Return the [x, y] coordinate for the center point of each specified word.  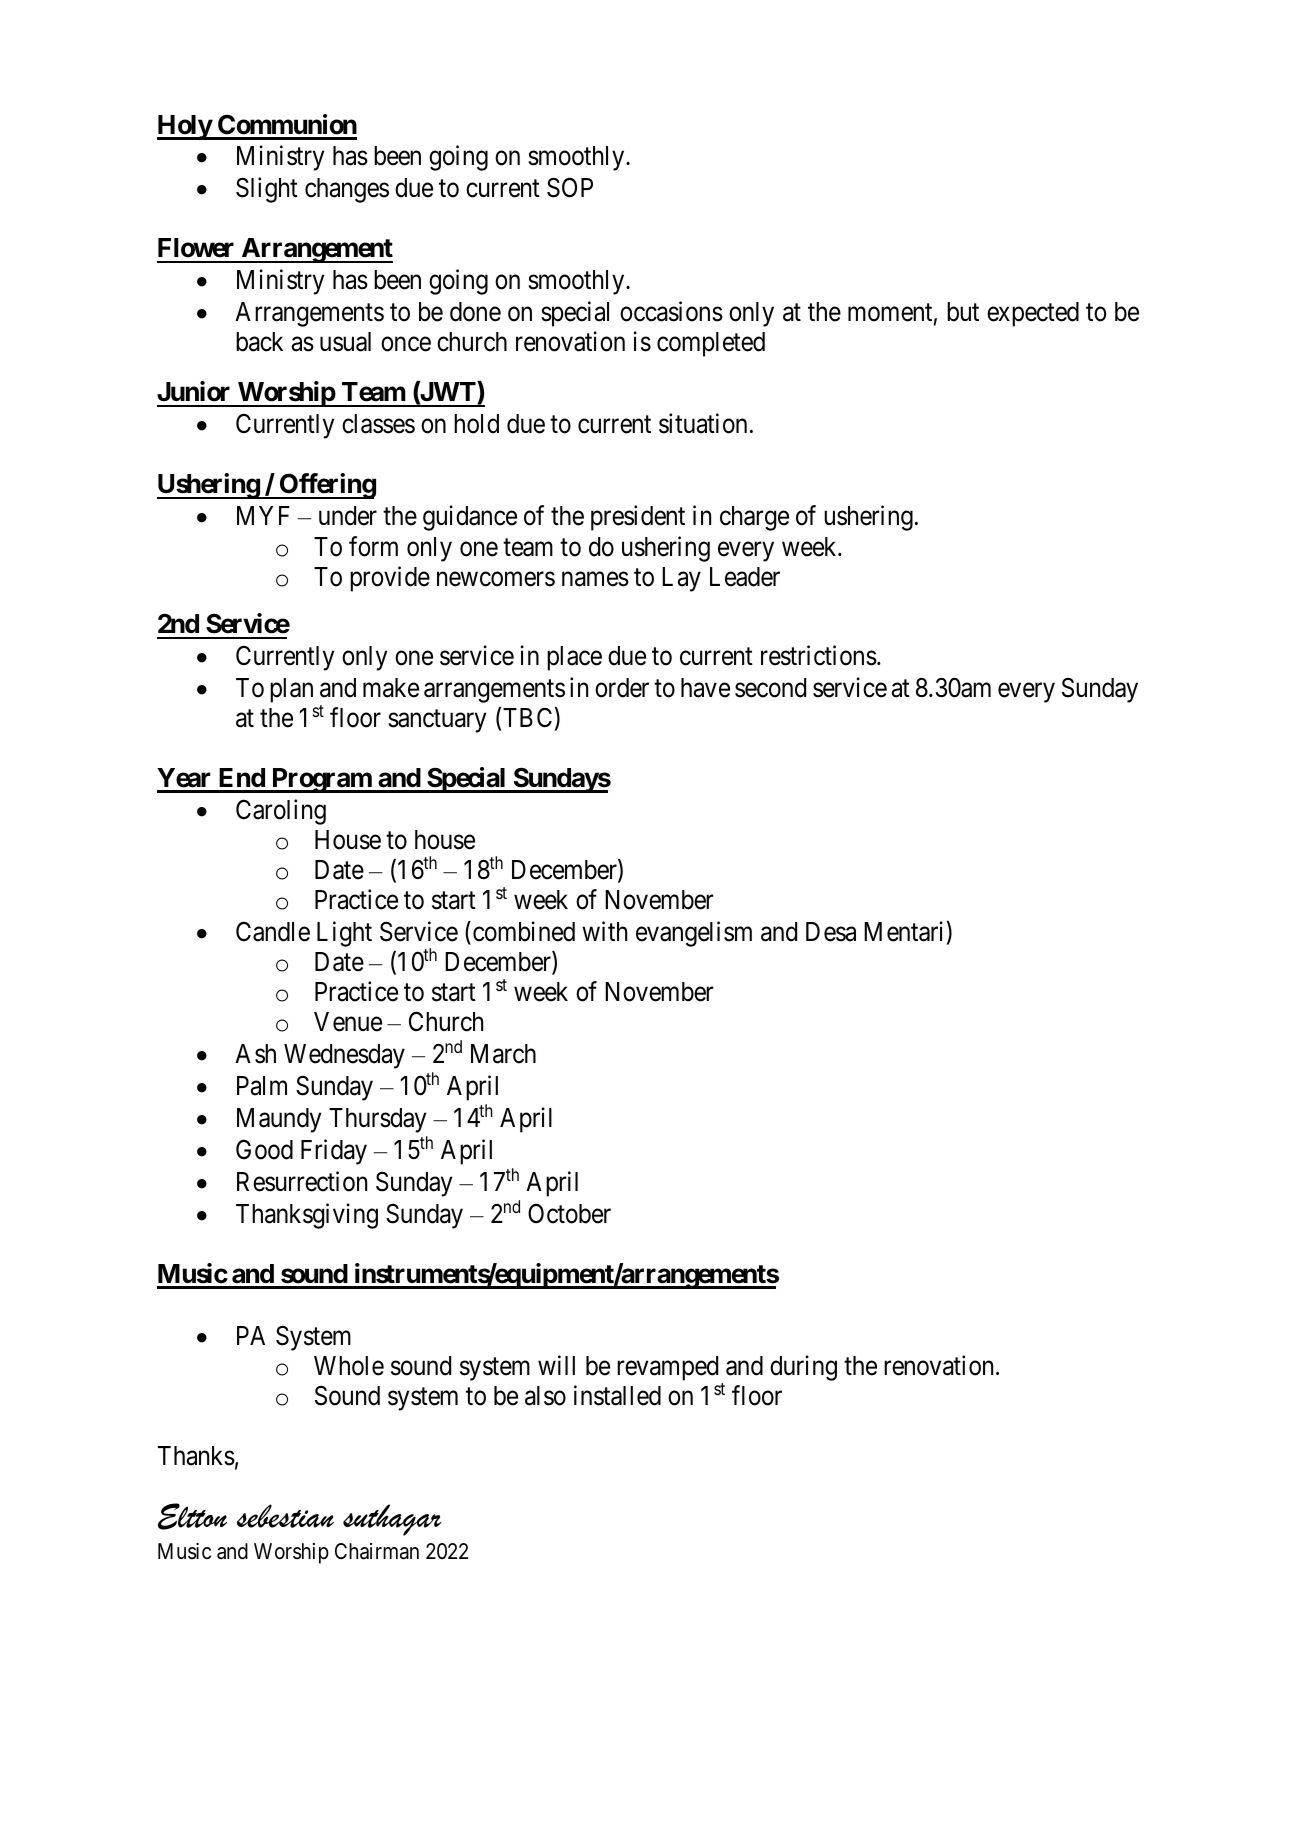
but [963, 312]
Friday [334, 1152]
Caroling [281, 812]
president [638, 518]
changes [347, 190]
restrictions [819, 655]
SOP [570, 188]
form [373, 546]
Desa [831, 932]
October [569, 1213]
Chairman [377, 1551]
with [604, 931]
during [803, 1368]
